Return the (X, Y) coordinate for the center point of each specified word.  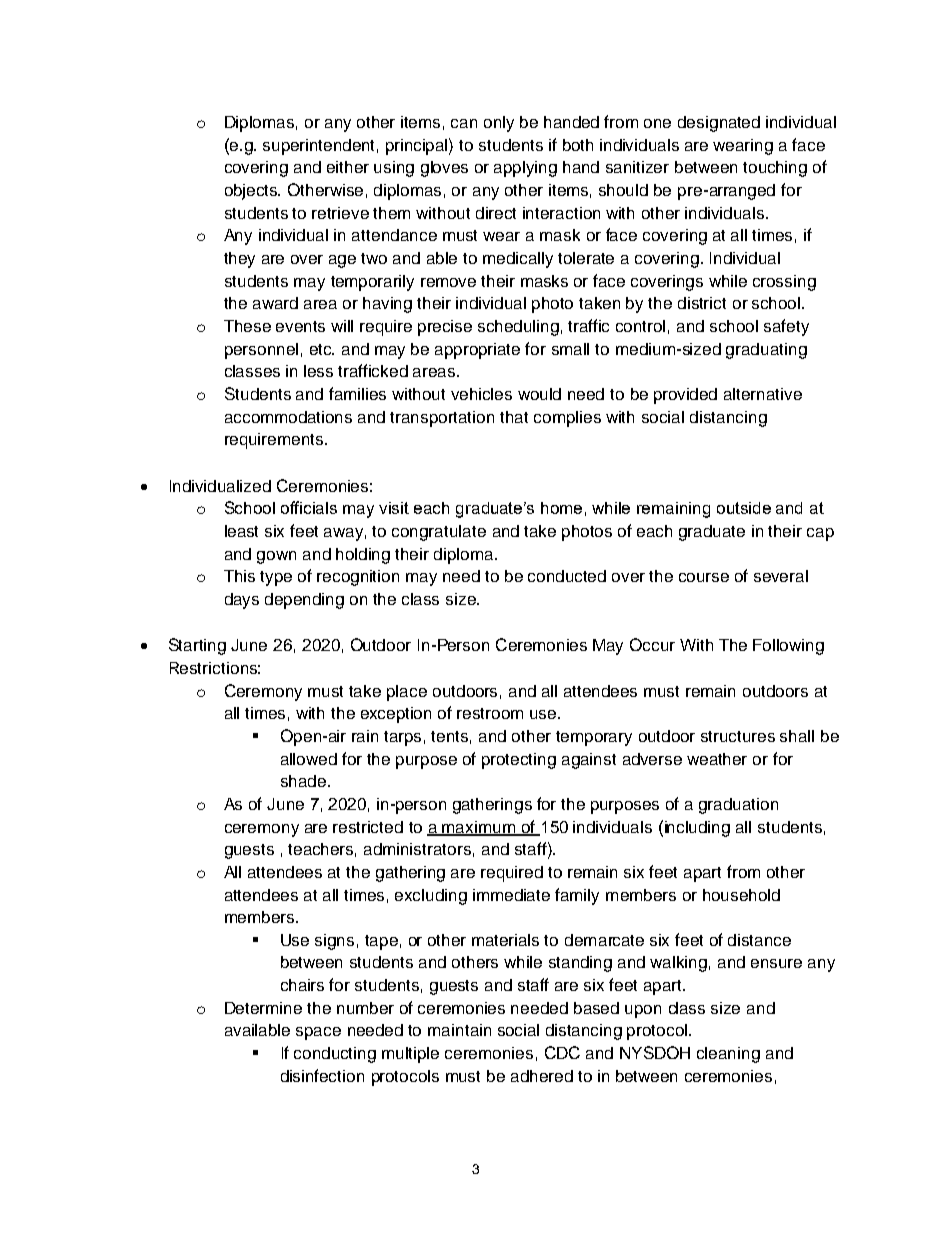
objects (252, 192)
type (276, 578)
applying (525, 169)
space (318, 1033)
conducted (567, 576)
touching (775, 169)
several (781, 576)
